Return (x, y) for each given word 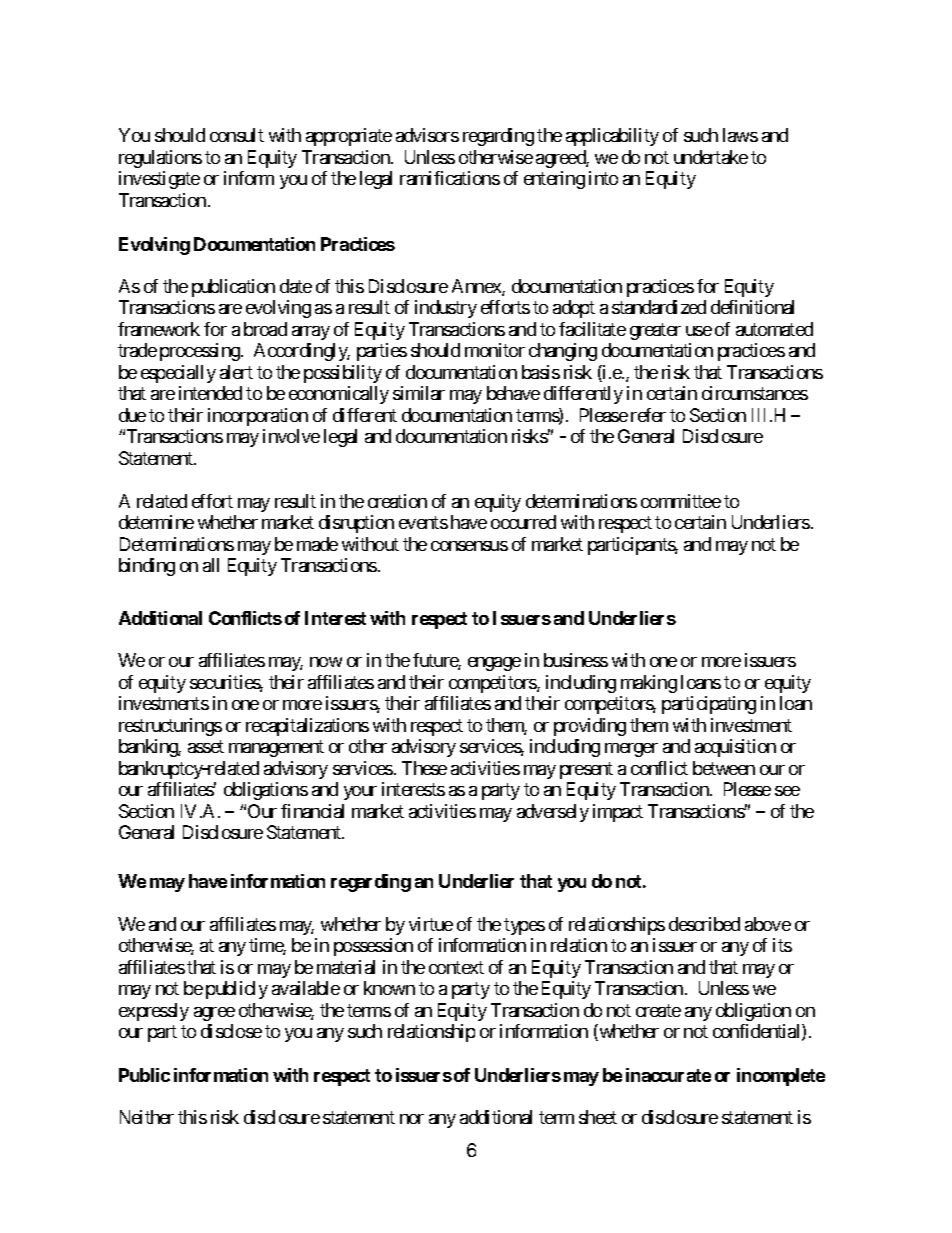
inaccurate (668, 1075)
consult (237, 135)
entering (554, 180)
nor (412, 1119)
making (649, 684)
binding (147, 567)
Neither (147, 1117)
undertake (711, 157)
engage (494, 664)
